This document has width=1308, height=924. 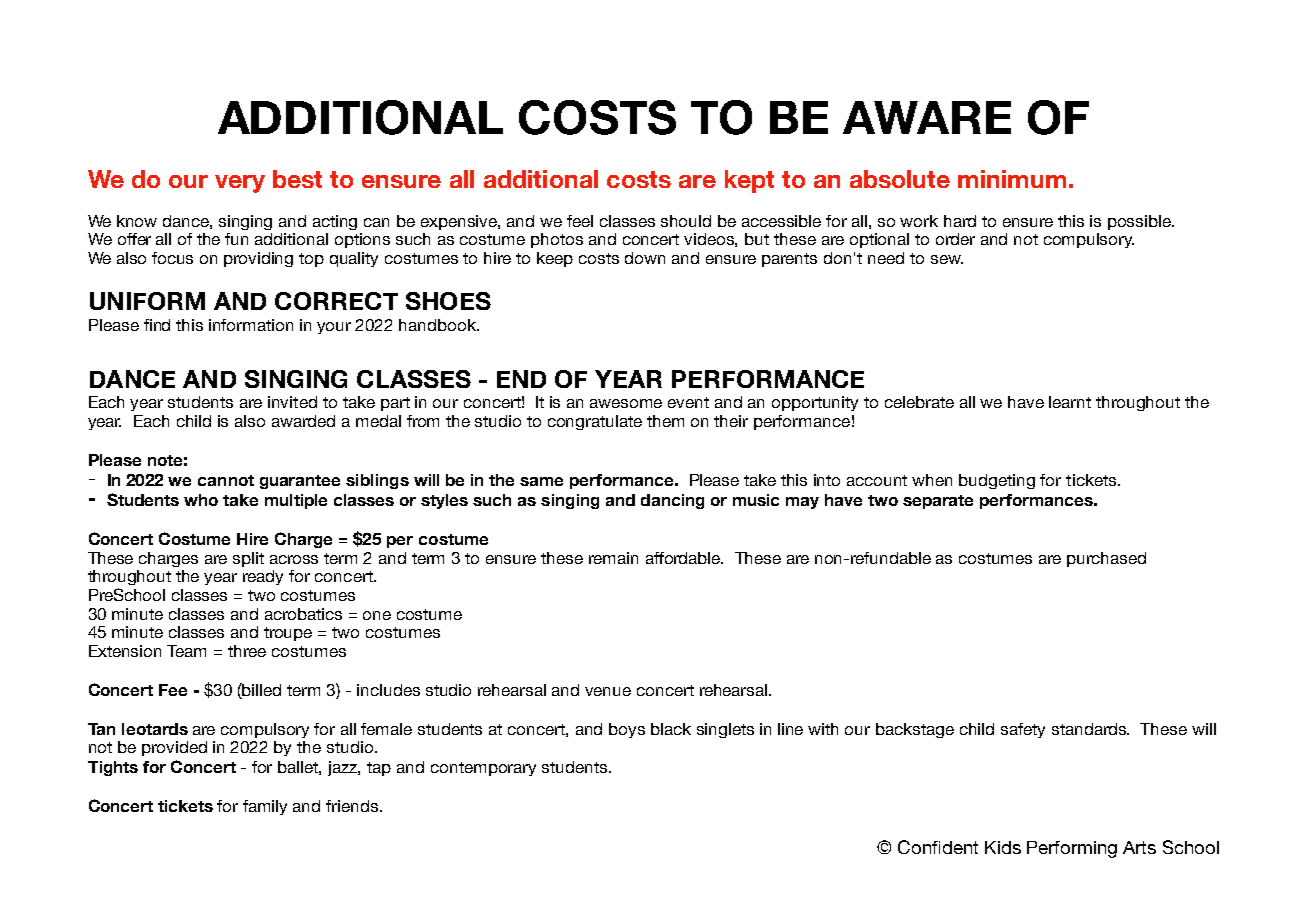 What do you see at coordinates (1023, 730) in the document?
I see `safety` at bounding box center [1023, 730].
